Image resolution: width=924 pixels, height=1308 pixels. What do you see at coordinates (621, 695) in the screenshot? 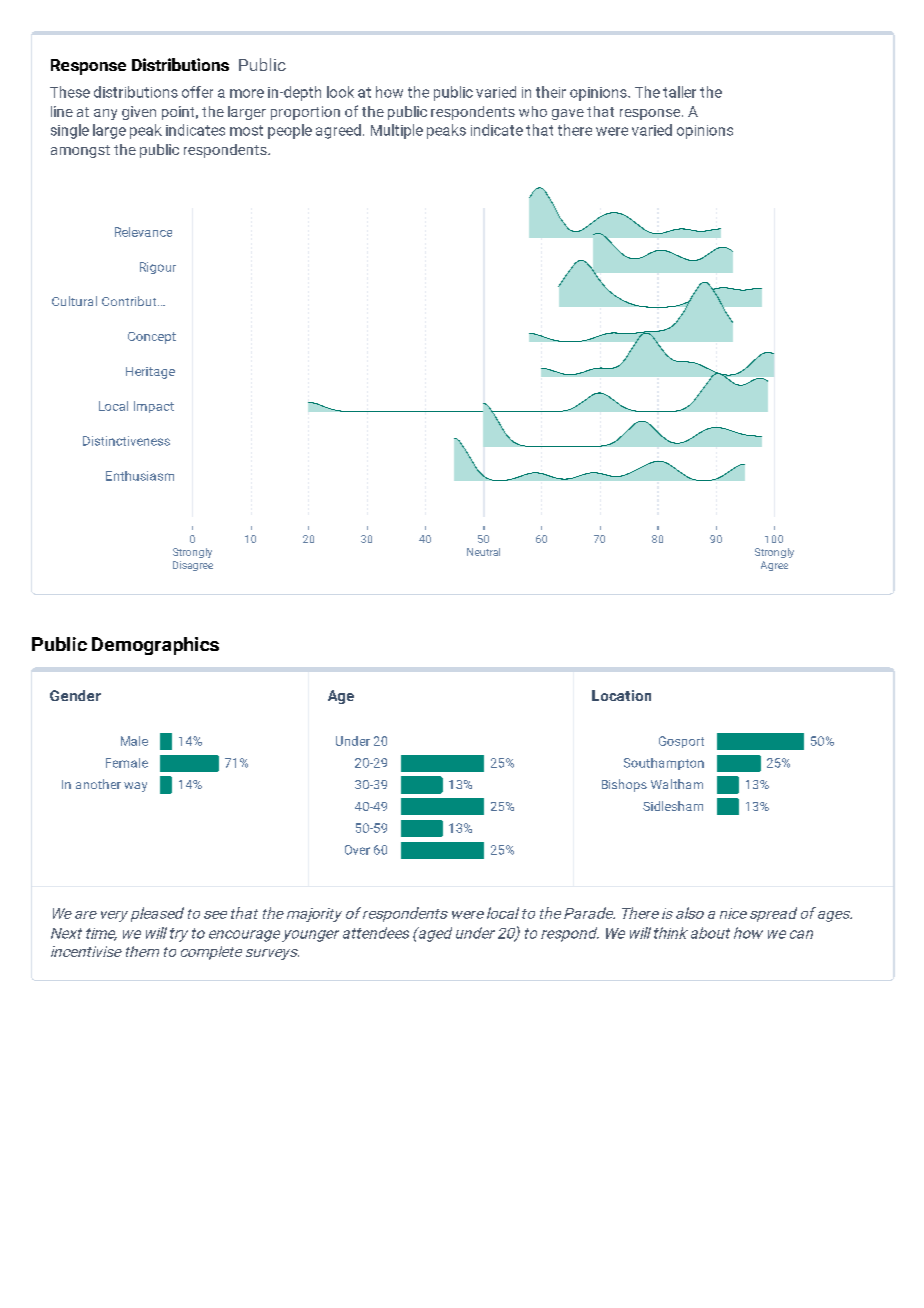
I see `Location` at bounding box center [621, 695].
